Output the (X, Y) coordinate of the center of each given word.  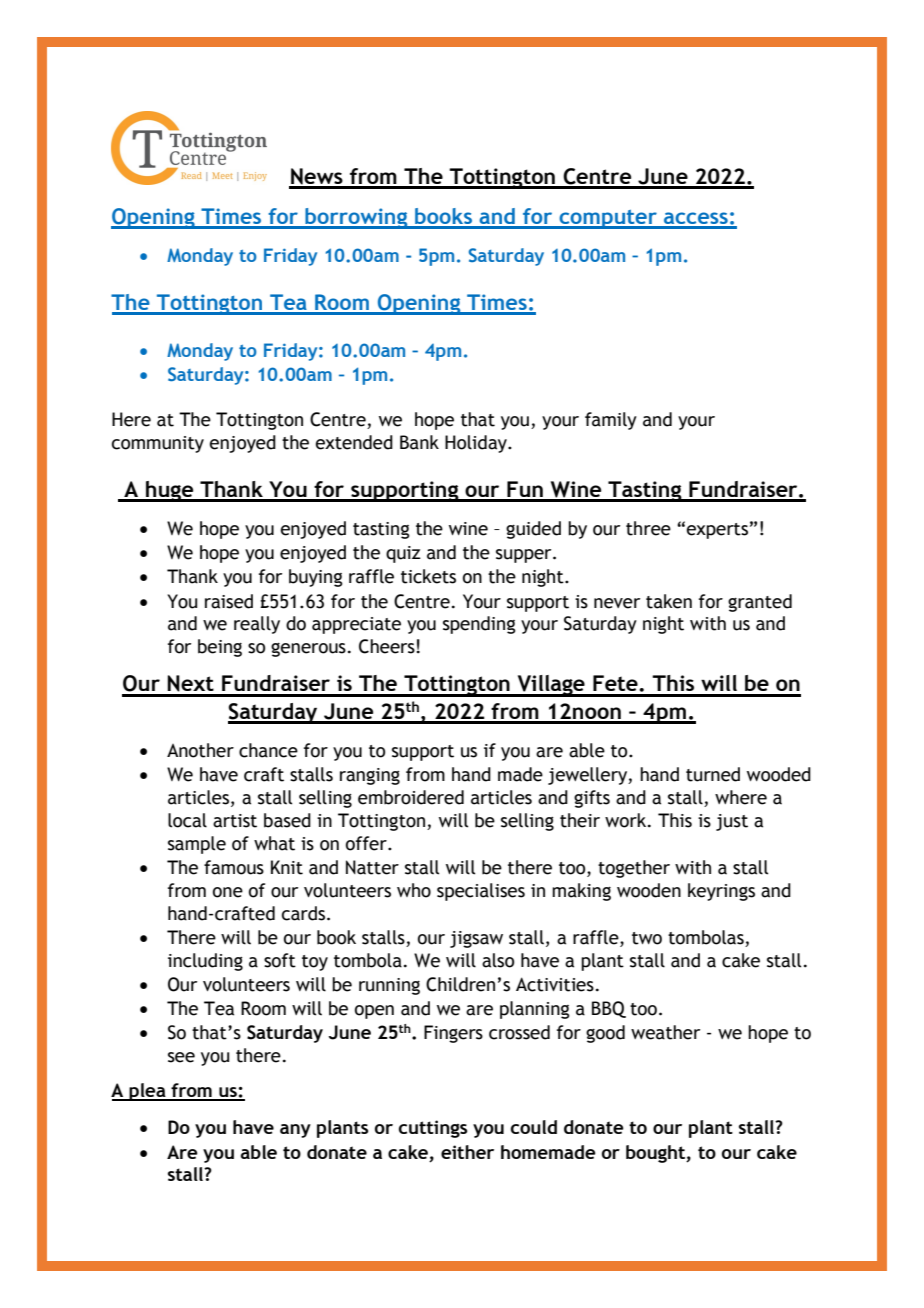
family (611, 421)
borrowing (356, 218)
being (220, 648)
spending (479, 625)
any (295, 1131)
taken (669, 601)
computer (608, 219)
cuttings (433, 1129)
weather (665, 1032)
